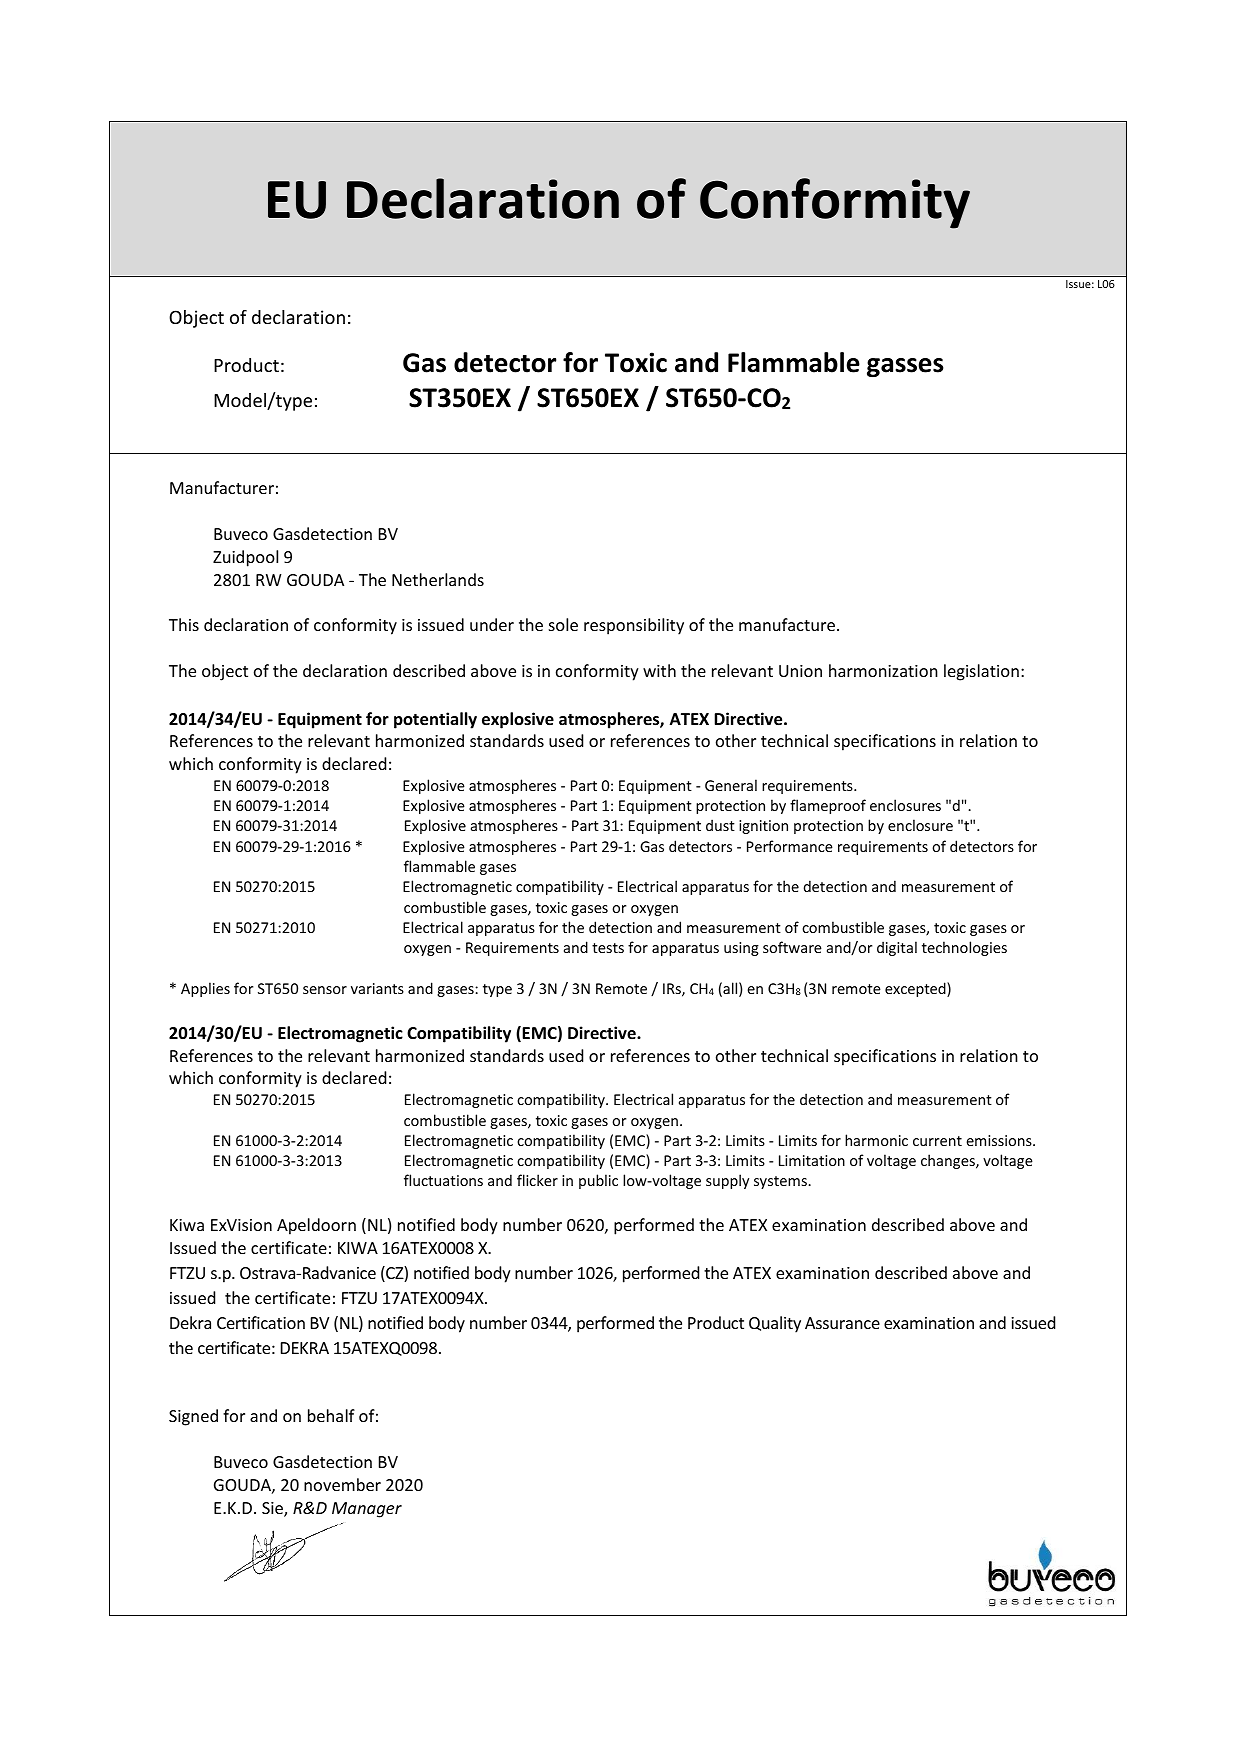 The height and width of the screenshot is (1748, 1236). I want to click on Certification, so click(261, 1322).
